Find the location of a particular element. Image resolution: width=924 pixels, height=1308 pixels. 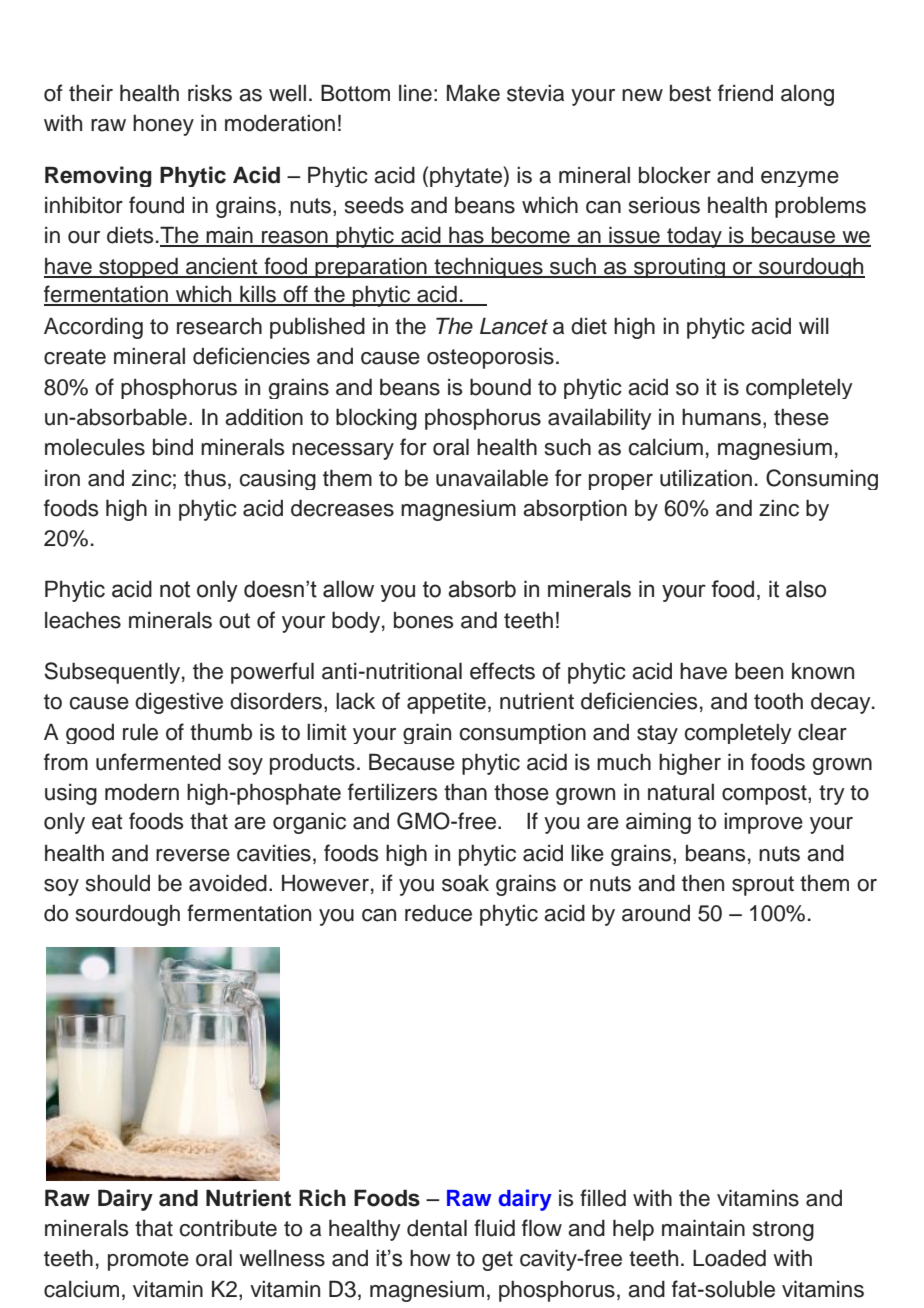

unavailable is located at coordinates (492, 478).
